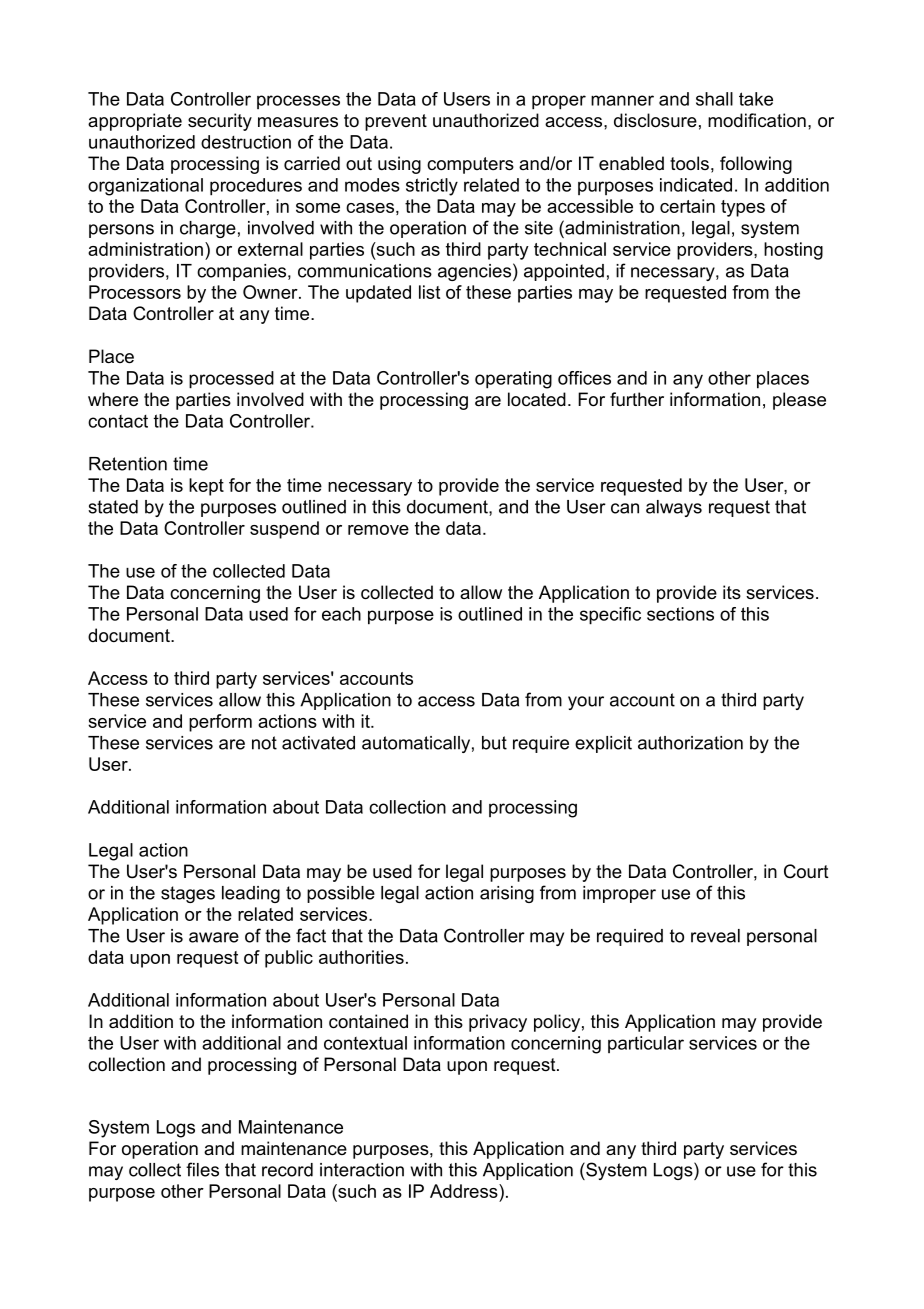 Image resolution: width=924 pixels, height=1309 pixels. What do you see at coordinates (757, 120) in the image?
I see `modification` at bounding box center [757, 120].
